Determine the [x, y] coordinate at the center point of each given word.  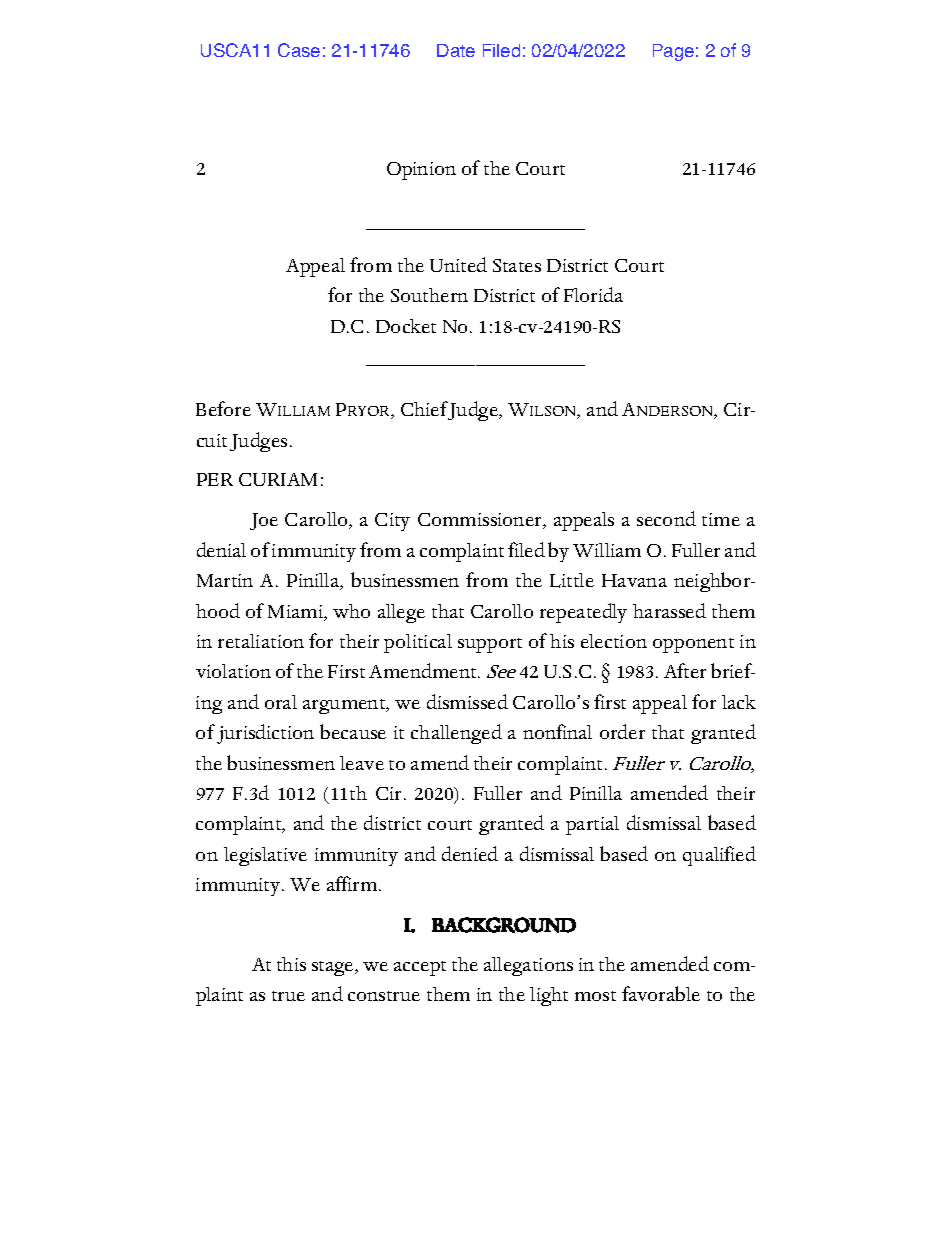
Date [456, 50]
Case [299, 50]
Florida [593, 294]
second [666, 518]
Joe [264, 521]
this [291, 964]
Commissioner [481, 521]
